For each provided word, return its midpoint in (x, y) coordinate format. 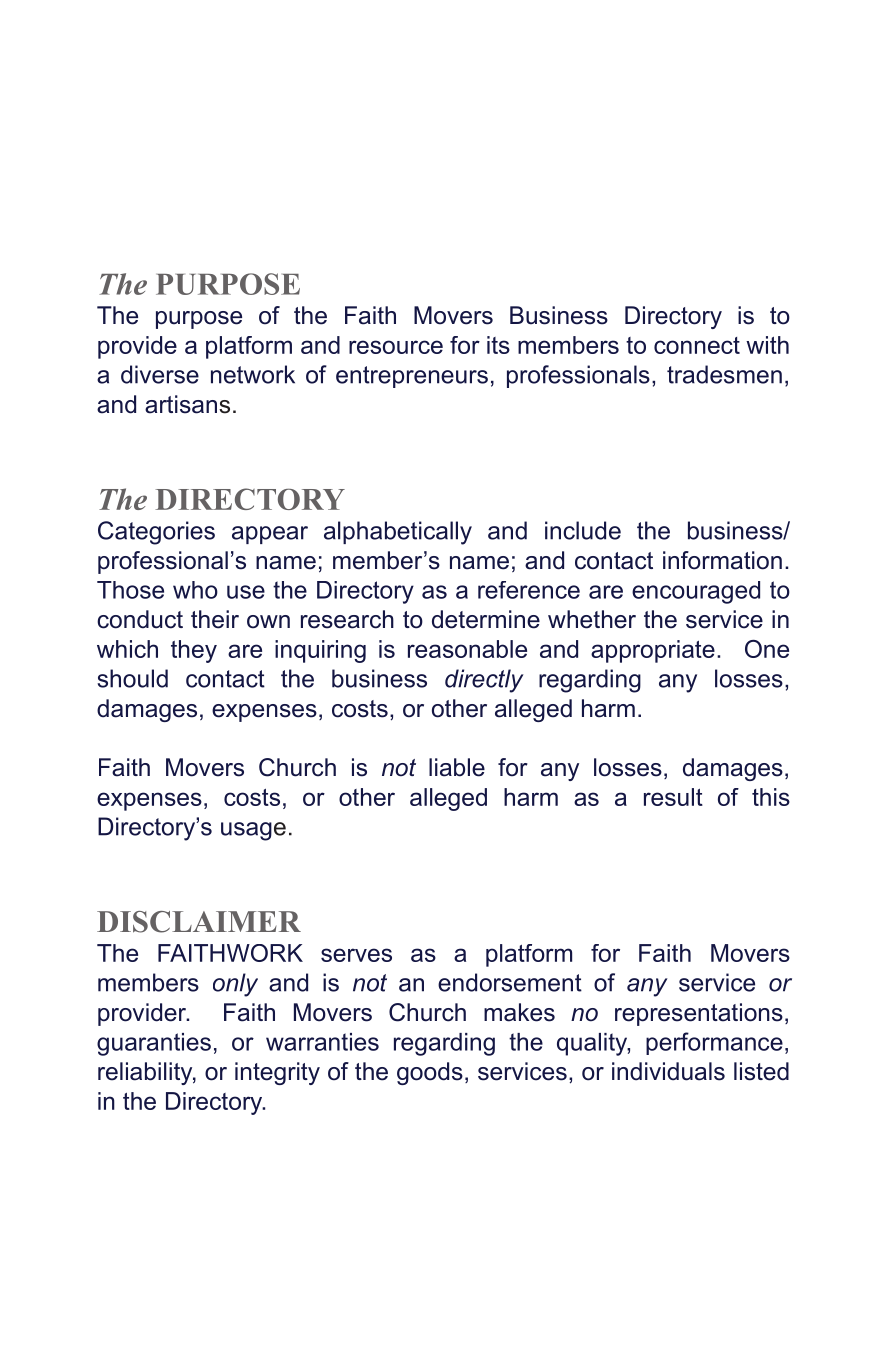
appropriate (653, 651)
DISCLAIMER (199, 922)
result (673, 797)
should (132, 678)
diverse (160, 374)
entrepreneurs (412, 377)
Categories (156, 533)
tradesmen (724, 374)
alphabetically (398, 533)
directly (484, 681)
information (722, 560)
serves (356, 955)
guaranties (154, 1044)
